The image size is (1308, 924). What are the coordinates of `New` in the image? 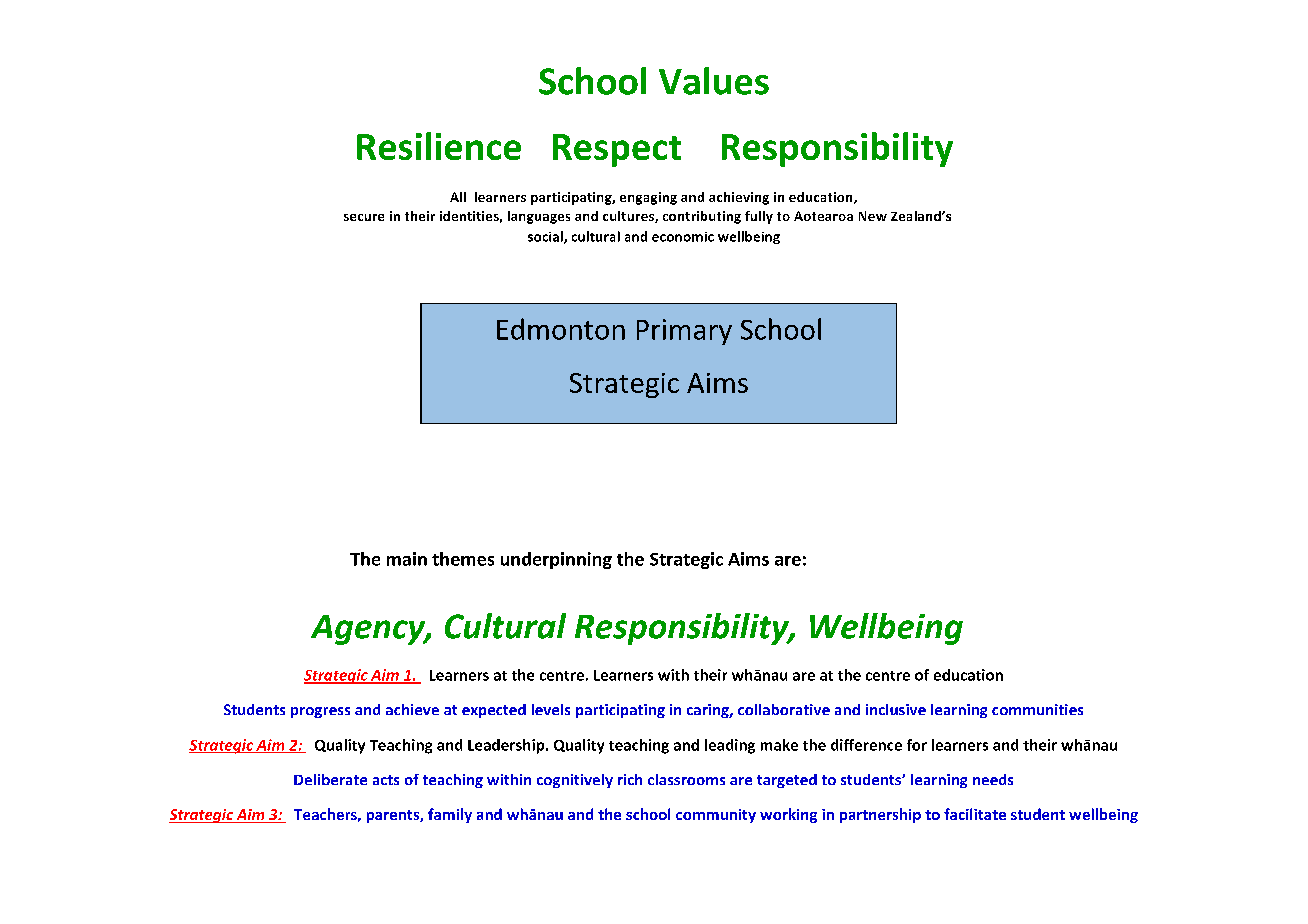 It's located at (873, 216).
